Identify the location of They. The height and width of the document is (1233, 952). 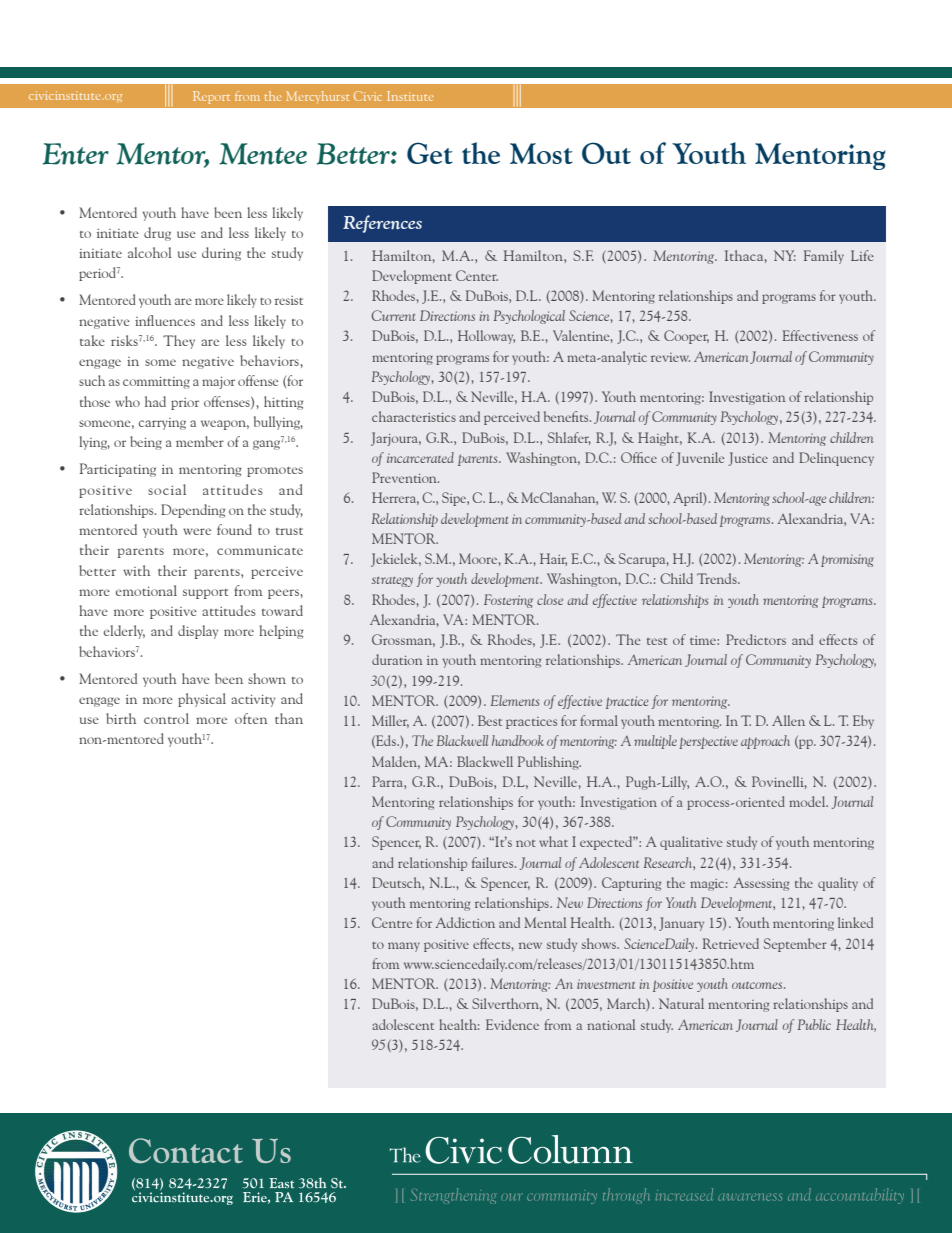
(179, 342).
